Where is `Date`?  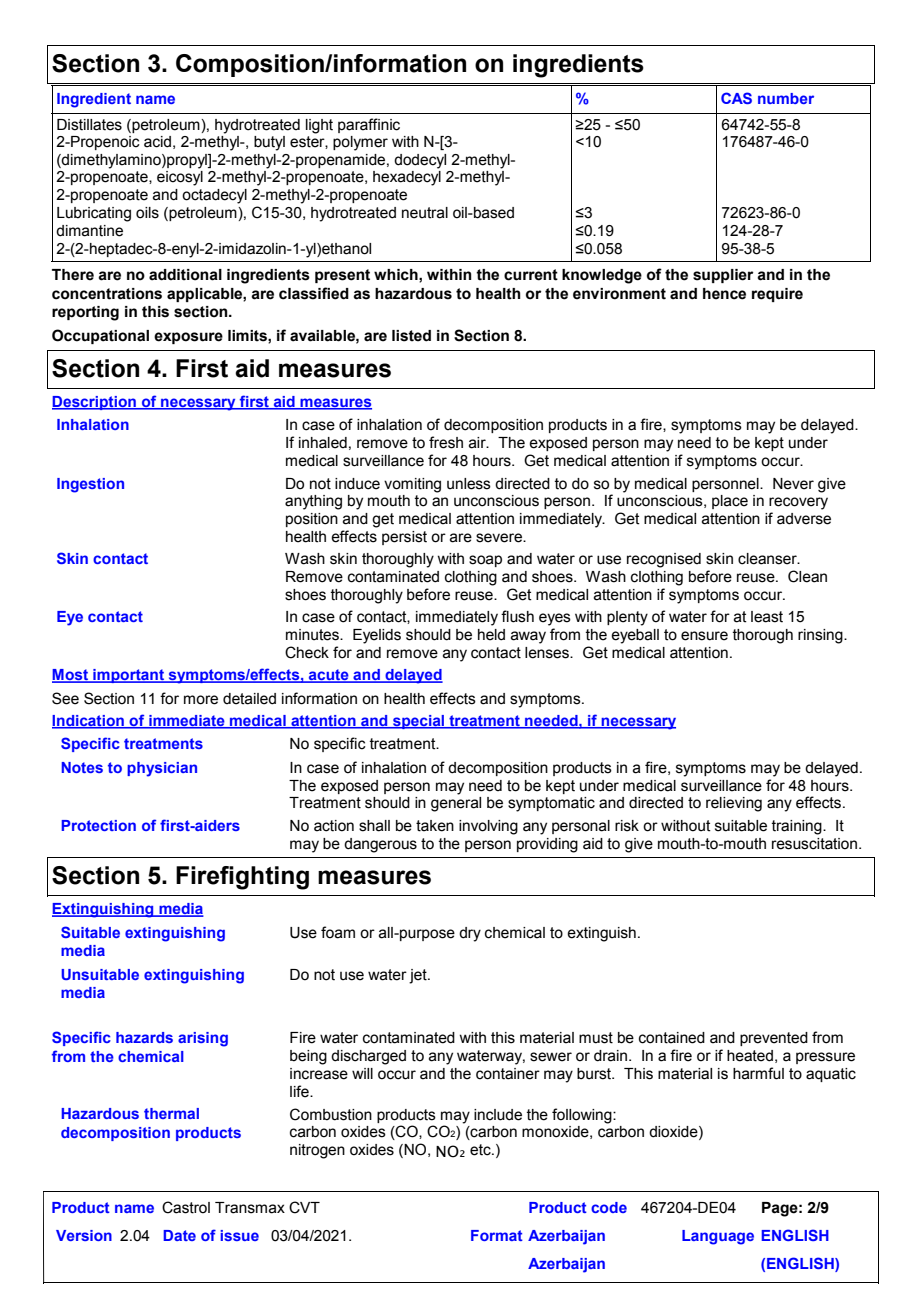
Date is located at coordinates (179, 1235).
